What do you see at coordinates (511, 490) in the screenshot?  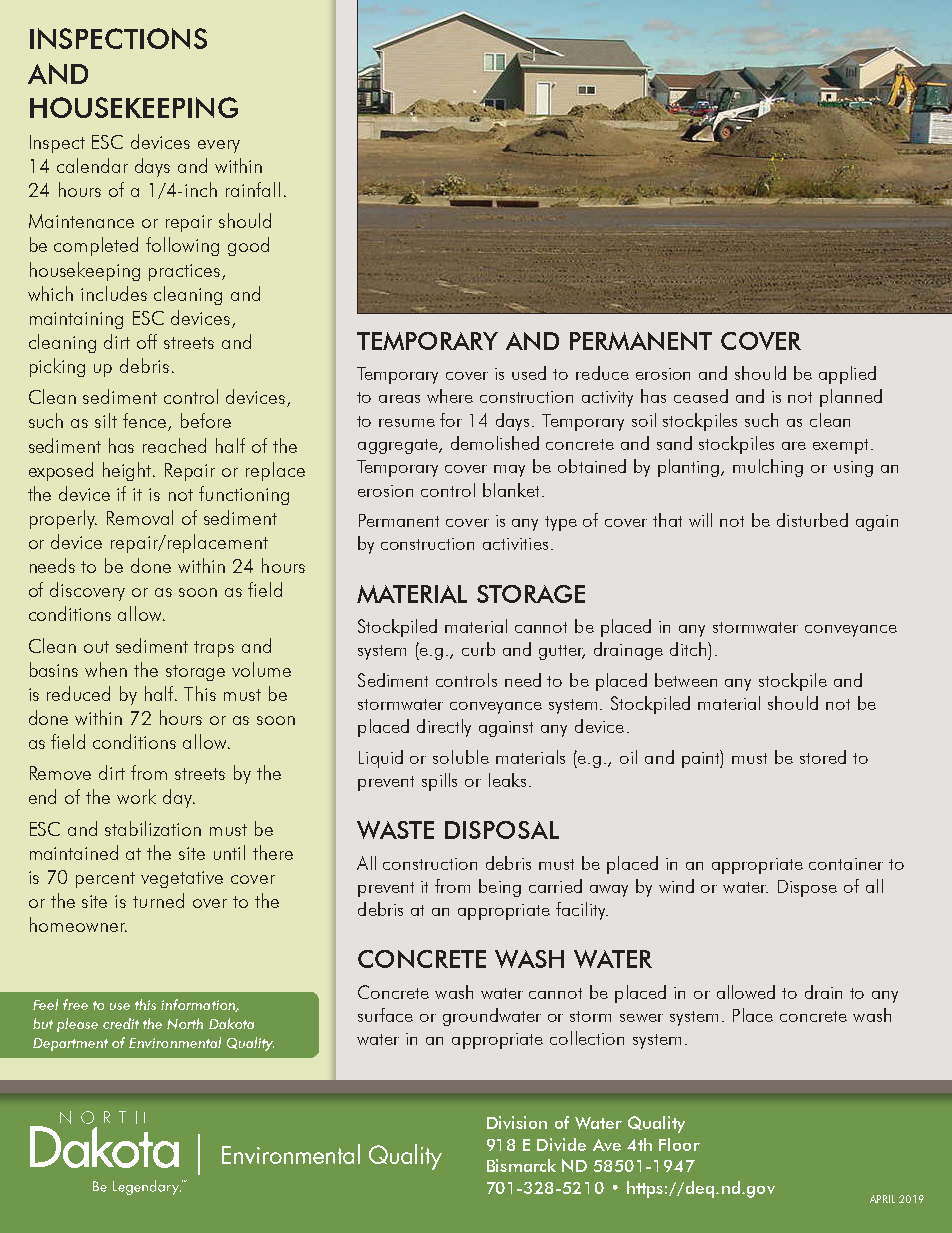 I see `blanket` at bounding box center [511, 490].
